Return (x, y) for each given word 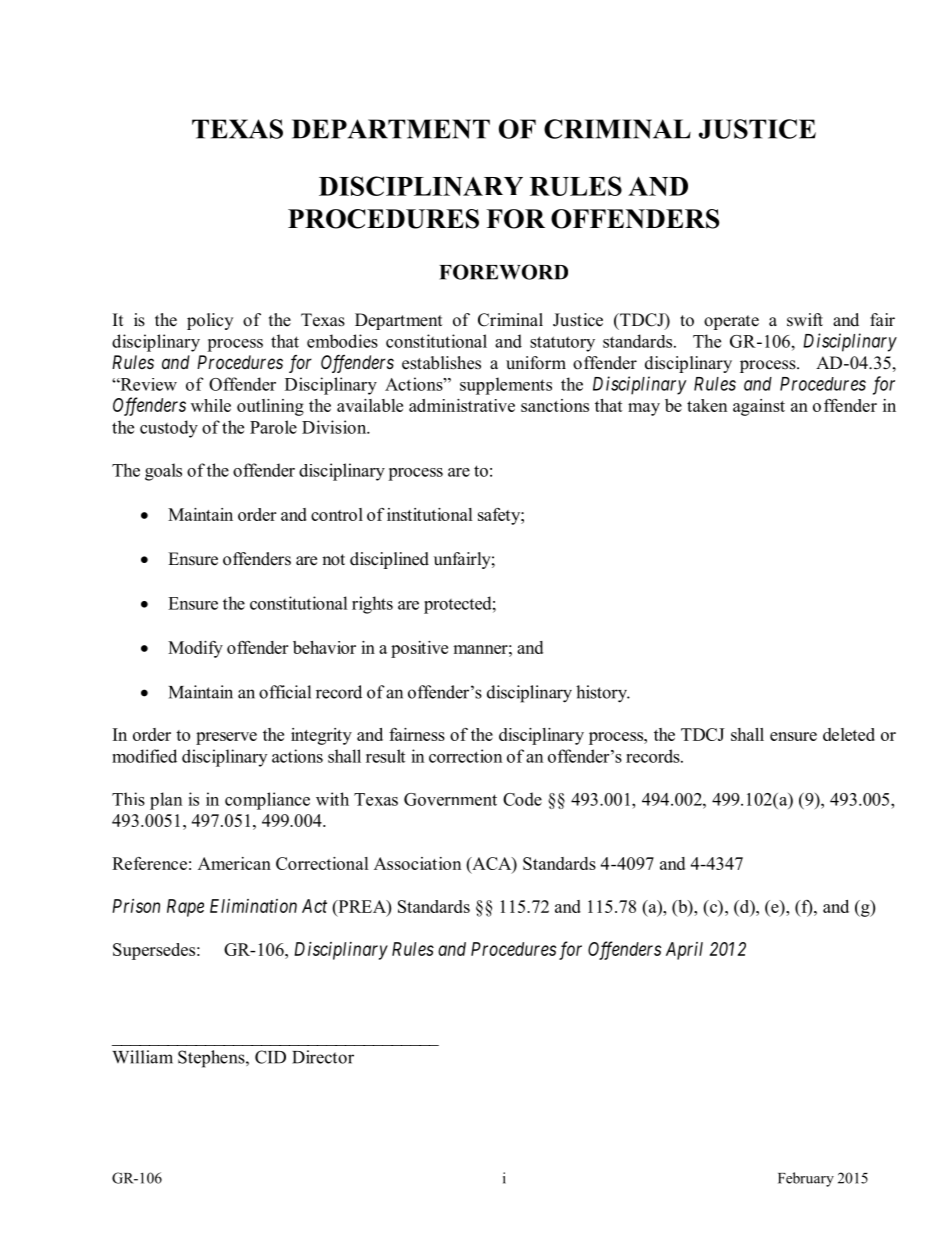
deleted (849, 734)
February (806, 1179)
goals (163, 472)
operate (731, 322)
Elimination (253, 906)
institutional (430, 514)
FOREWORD (503, 272)
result (385, 756)
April (684, 951)
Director (323, 1057)
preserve (226, 738)
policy (210, 321)
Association (417, 863)
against (759, 407)
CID (270, 1057)
